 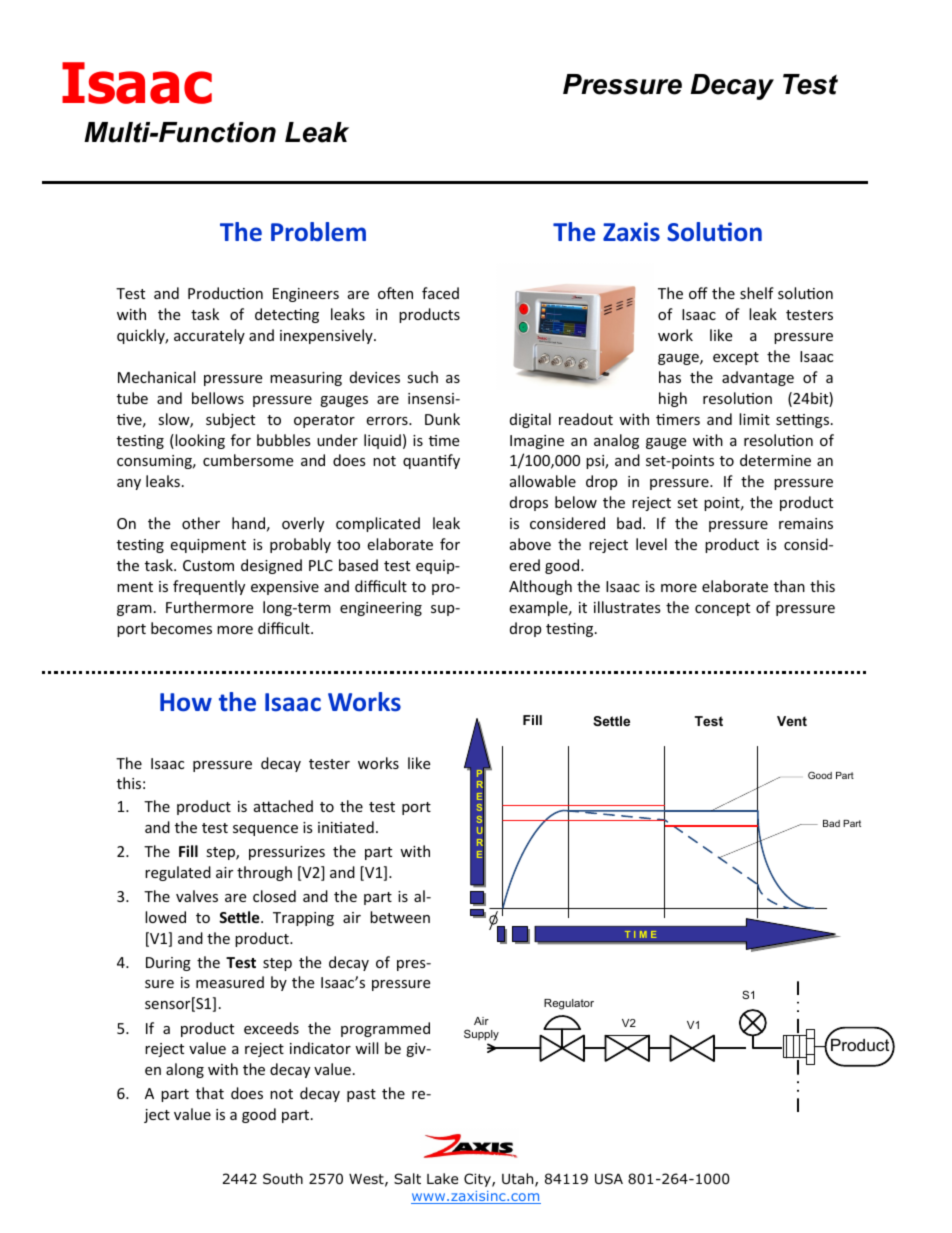 I want to click on How, so click(x=186, y=702).
